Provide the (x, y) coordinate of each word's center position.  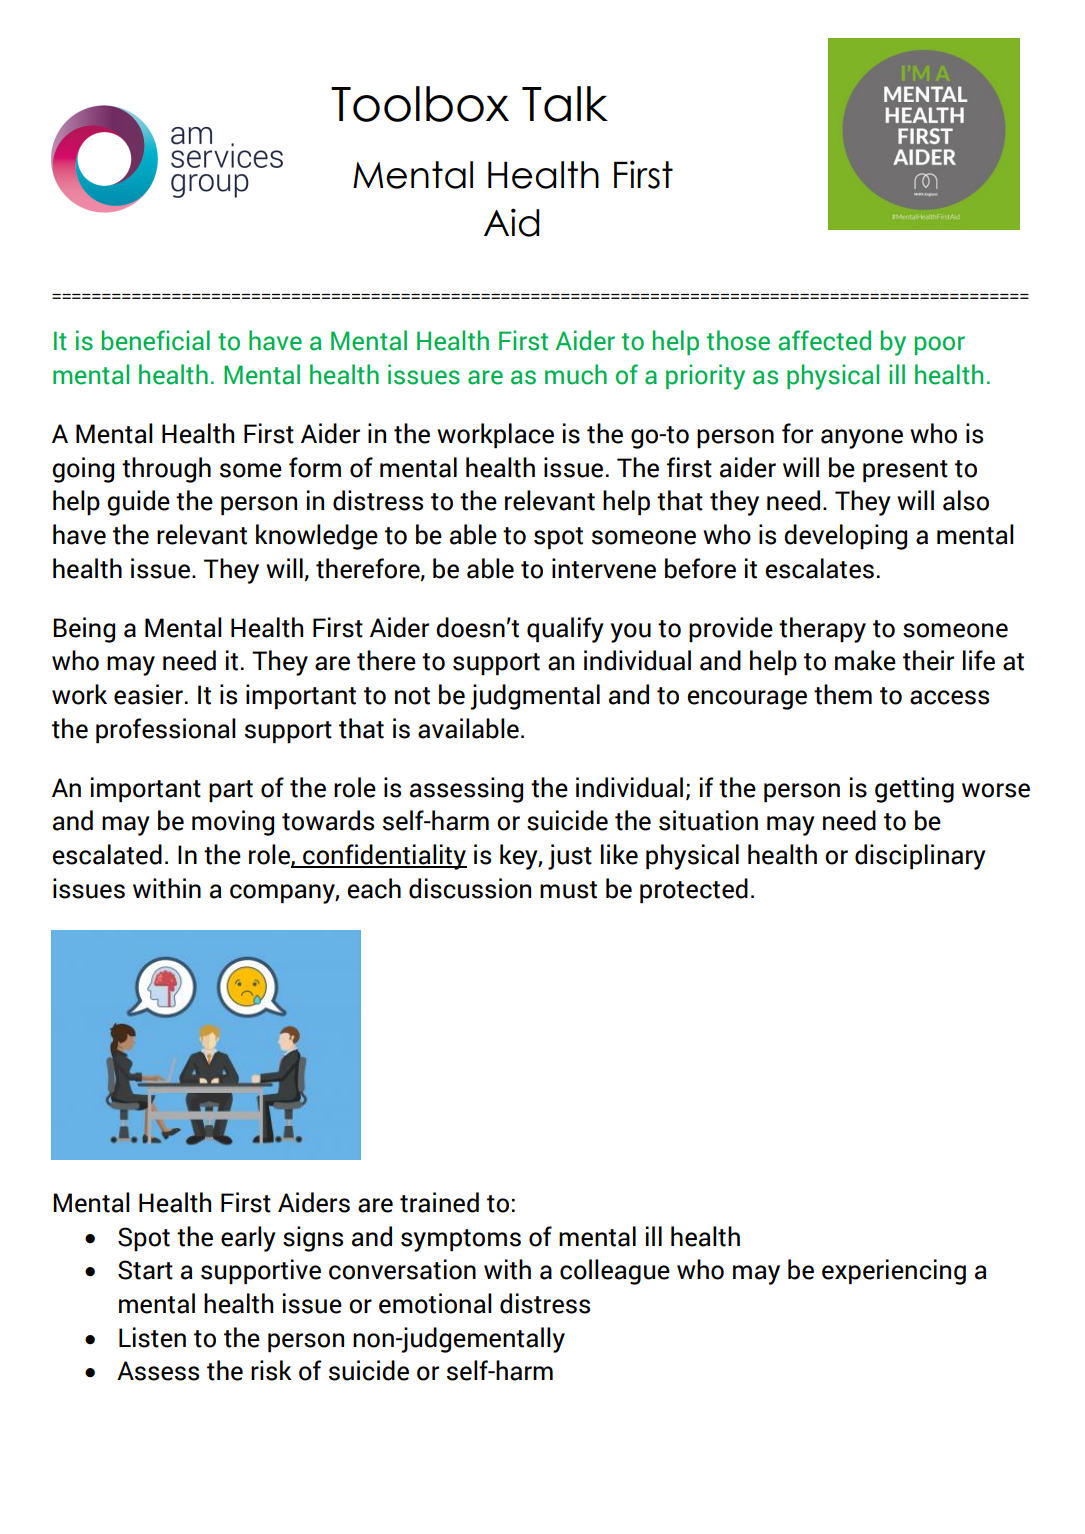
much (576, 374)
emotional (435, 1303)
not (412, 696)
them (843, 694)
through (166, 470)
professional (166, 731)
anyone (862, 439)
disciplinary (920, 857)
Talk (565, 104)
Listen (152, 1337)
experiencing (894, 1272)
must (568, 890)
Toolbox (420, 104)
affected (824, 340)
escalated (107, 854)
